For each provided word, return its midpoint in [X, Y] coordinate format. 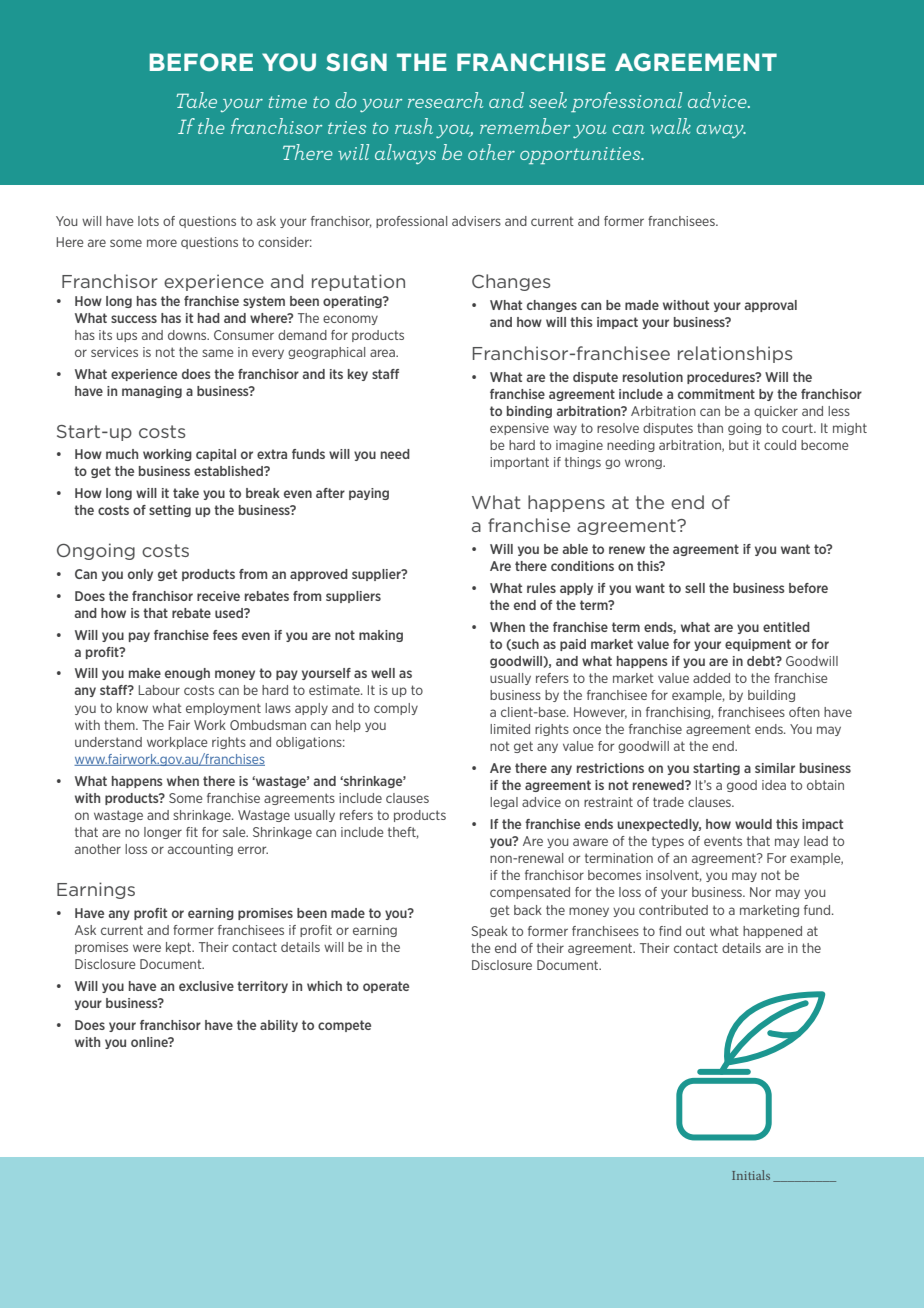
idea [774, 785]
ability [279, 1026]
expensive [519, 429]
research [445, 100]
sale [235, 832]
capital [216, 455]
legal [504, 803]
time [288, 101]
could [780, 445]
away [721, 131]
